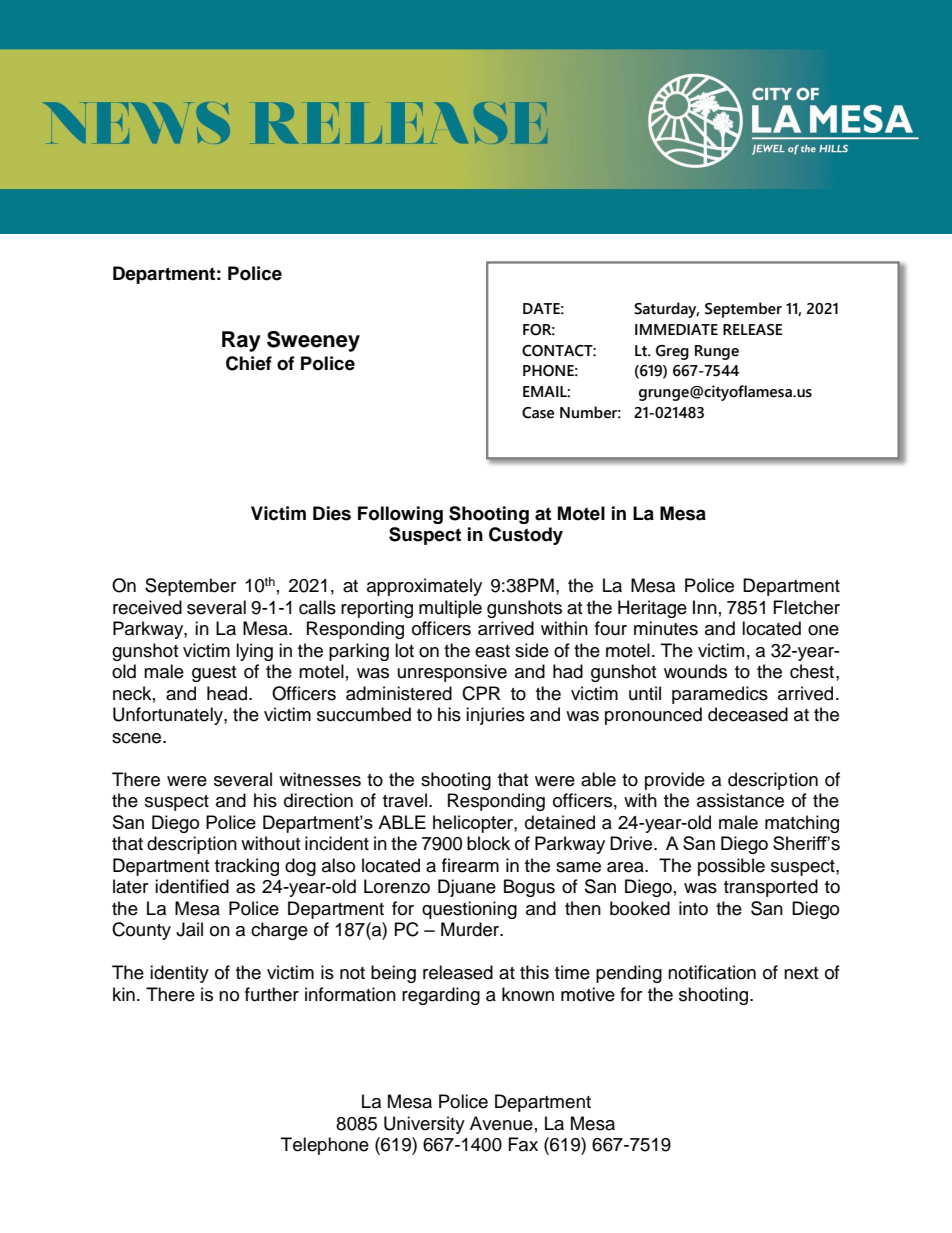  I want to click on University, so click(424, 1125).
